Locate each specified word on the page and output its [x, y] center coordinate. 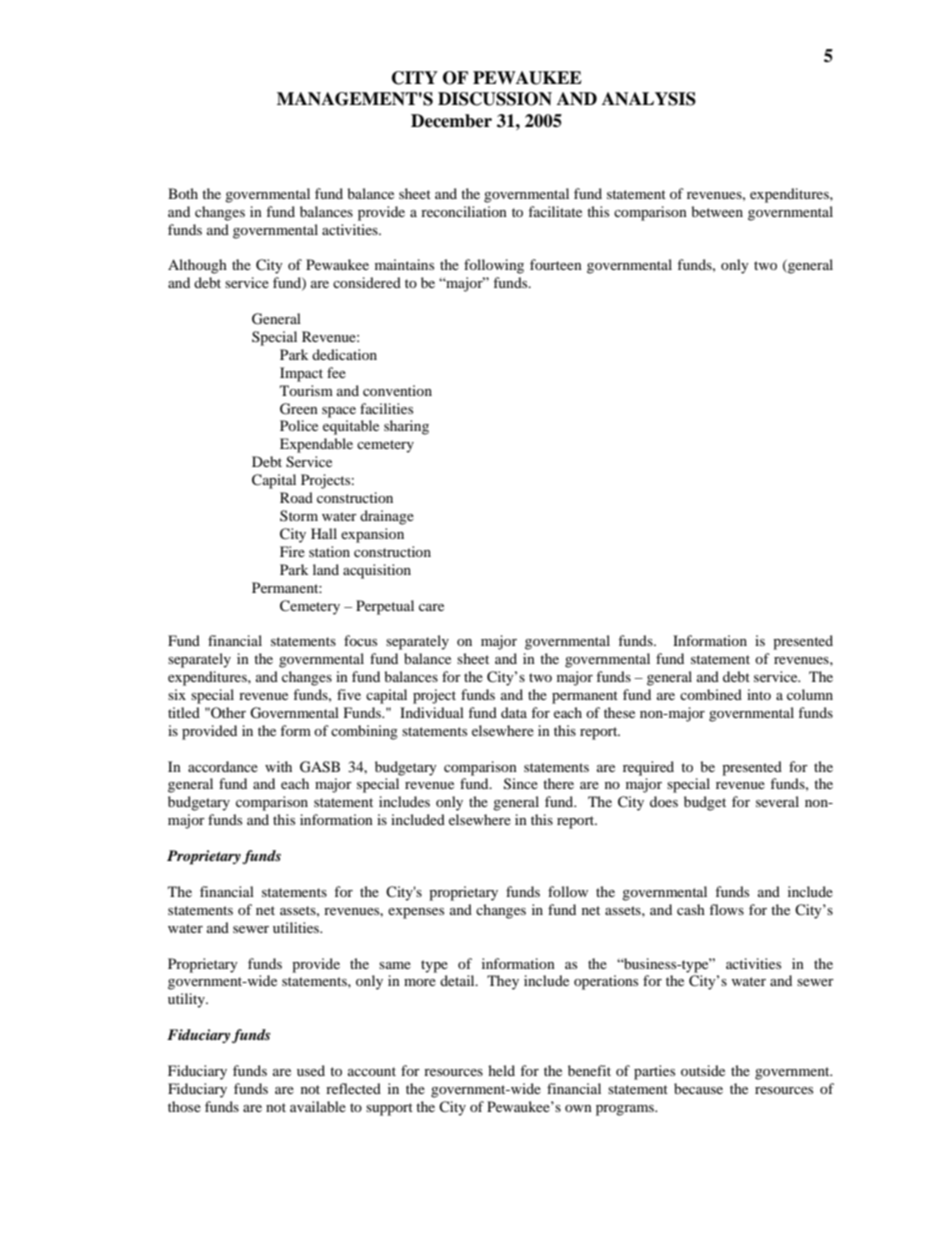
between [717, 211]
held [501, 1070]
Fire [292, 551]
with [278, 766]
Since [521, 784]
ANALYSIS [649, 99]
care [431, 607]
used [311, 1070]
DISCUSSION [495, 99]
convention [397, 390]
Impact [301, 374]
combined [711, 694]
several [777, 801]
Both [183, 193]
